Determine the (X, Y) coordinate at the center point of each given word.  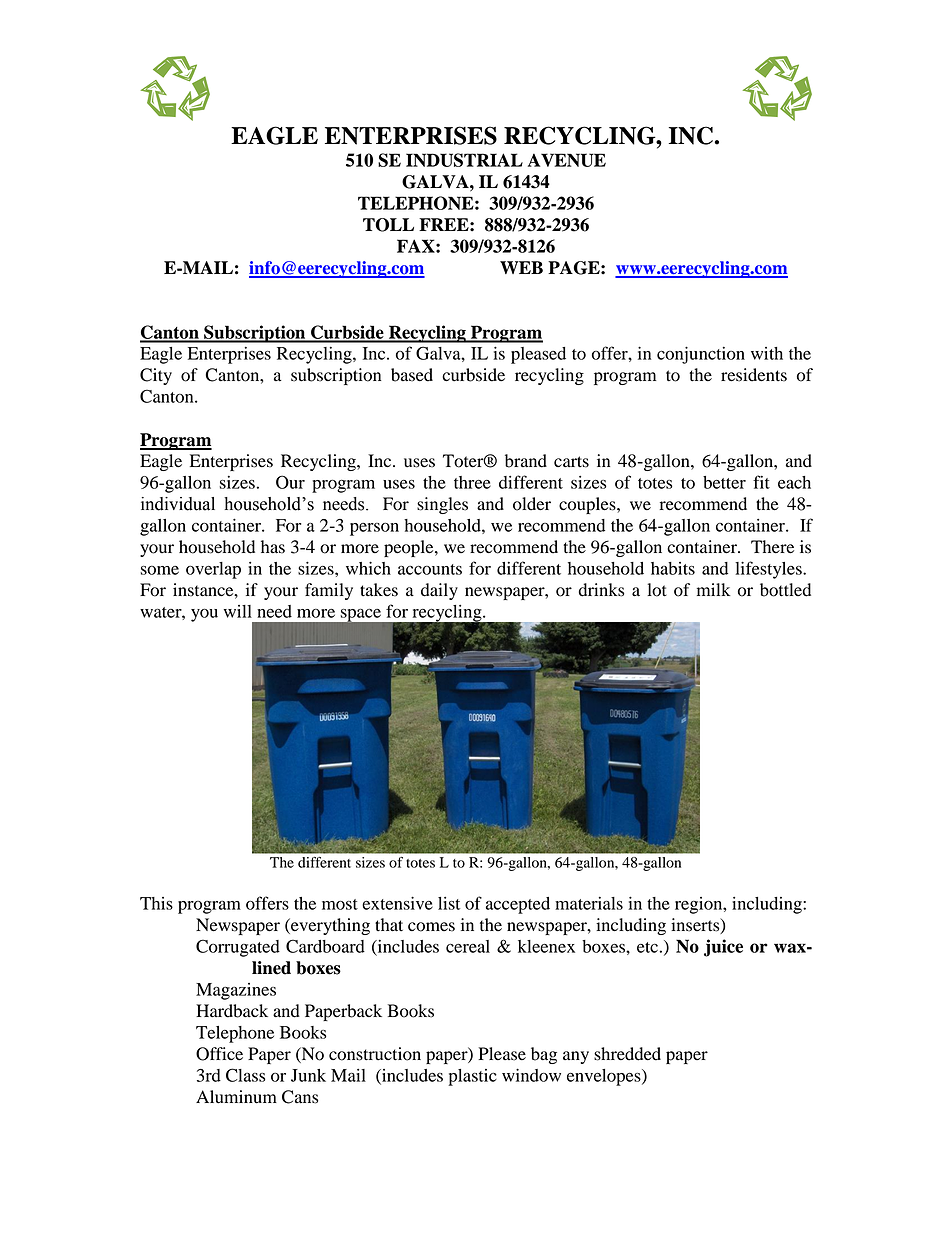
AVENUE (567, 160)
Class (246, 1075)
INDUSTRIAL (464, 160)
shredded (627, 1054)
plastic (472, 1077)
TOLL (388, 225)
